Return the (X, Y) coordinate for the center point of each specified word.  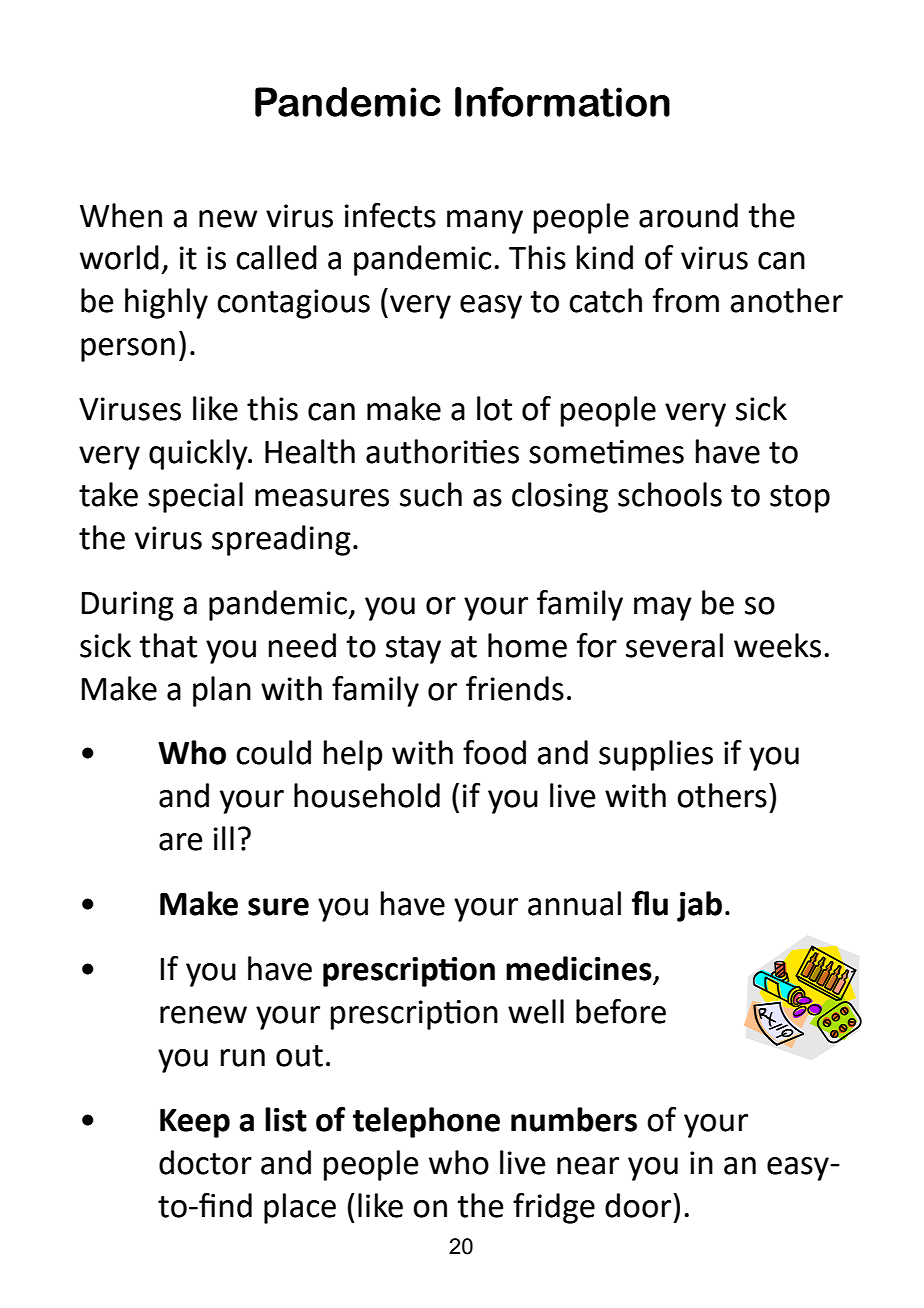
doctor (205, 1162)
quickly (199, 454)
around (688, 215)
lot (494, 408)
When (121, 215)
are (181, 842)
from (686, 300)
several (674, 645)
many (485, 222)
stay (413, 650)
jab (699, 906)
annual (574, 903)
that (168, 645)
